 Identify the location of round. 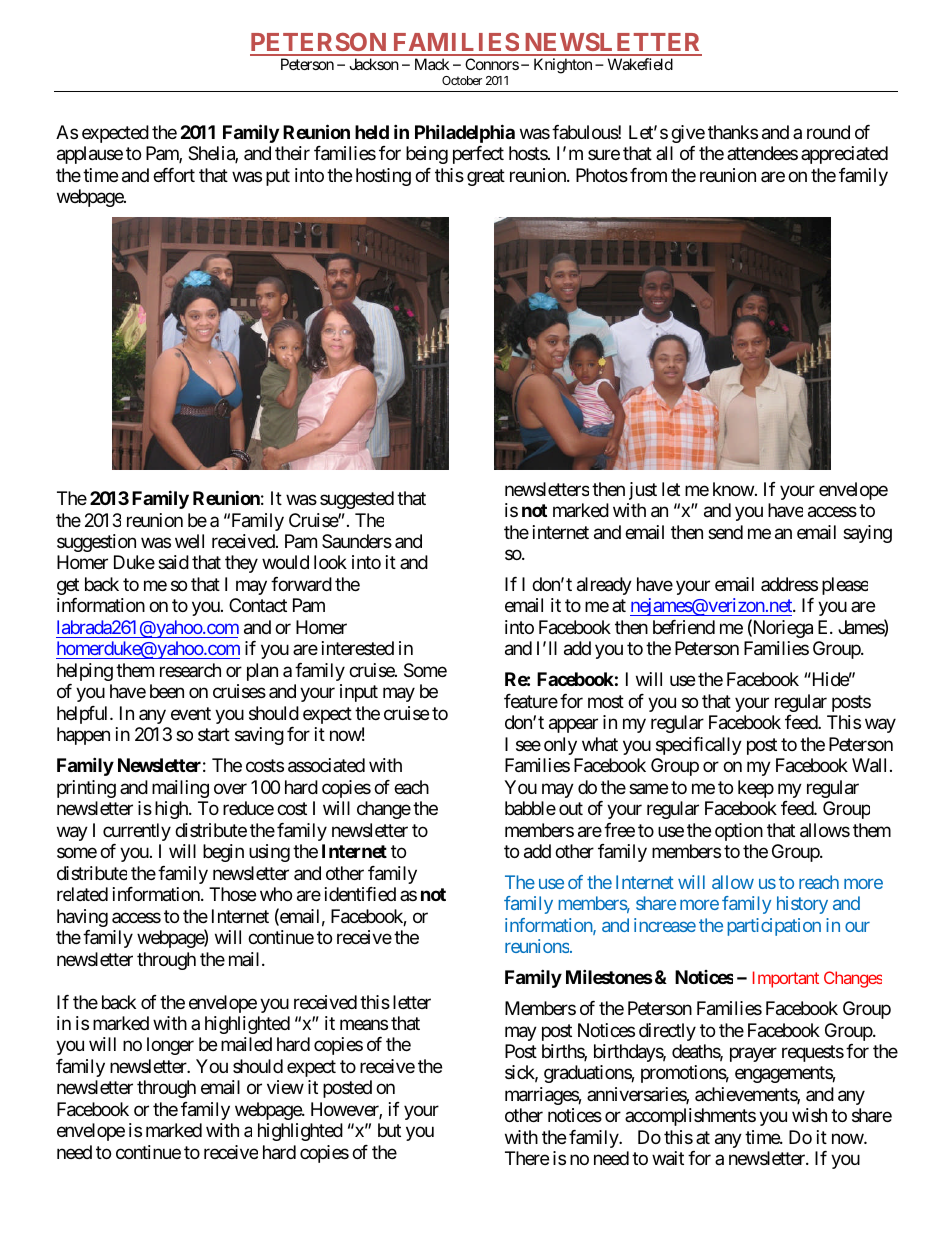
(828, 132).
